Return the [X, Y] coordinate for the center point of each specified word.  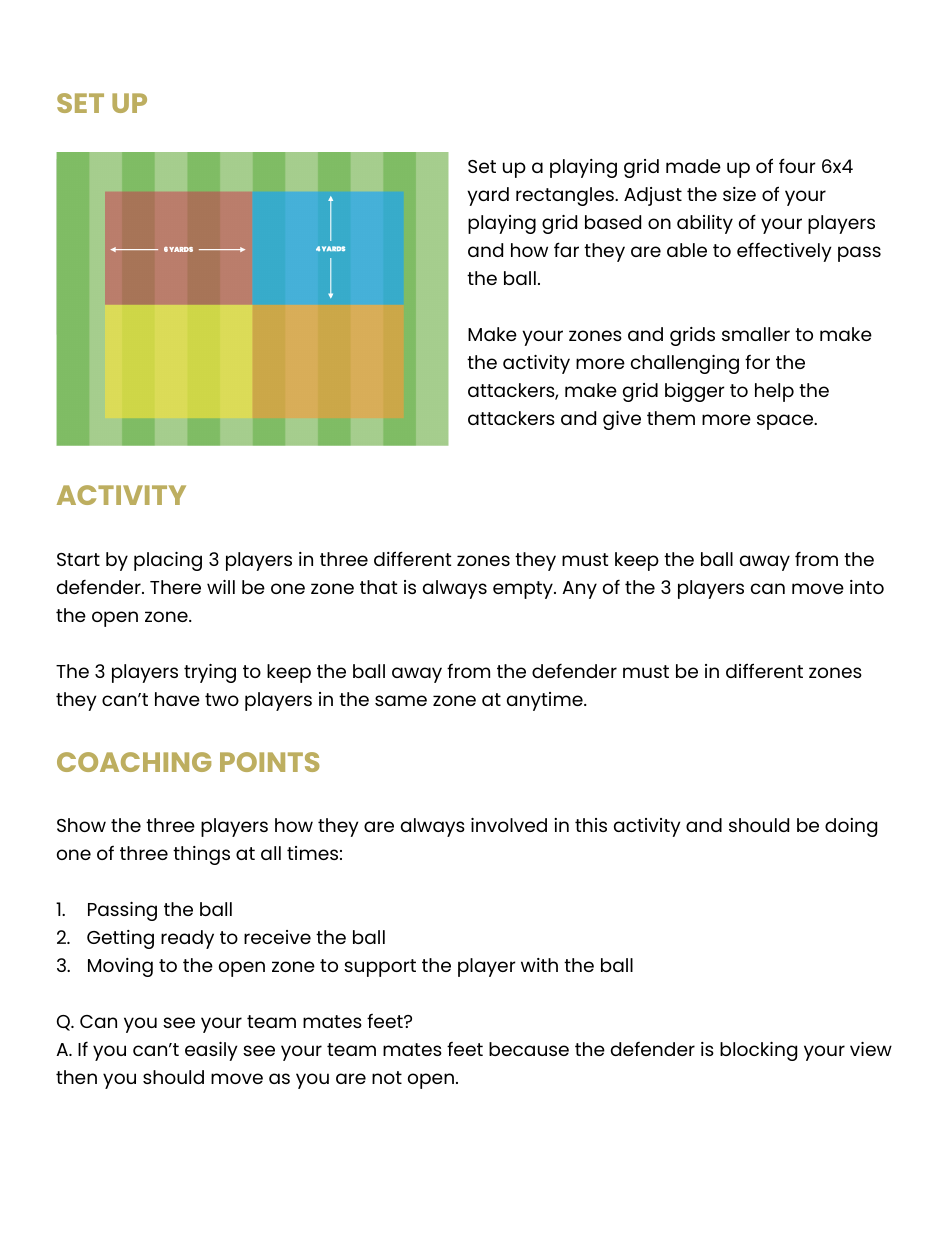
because [529, 1049]
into [867, 587]
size [739, 194]
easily [211, 1051]
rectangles [566, 196]
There [175, 587]
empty [524, 590]
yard [488, 196]
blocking [758, 1051]
